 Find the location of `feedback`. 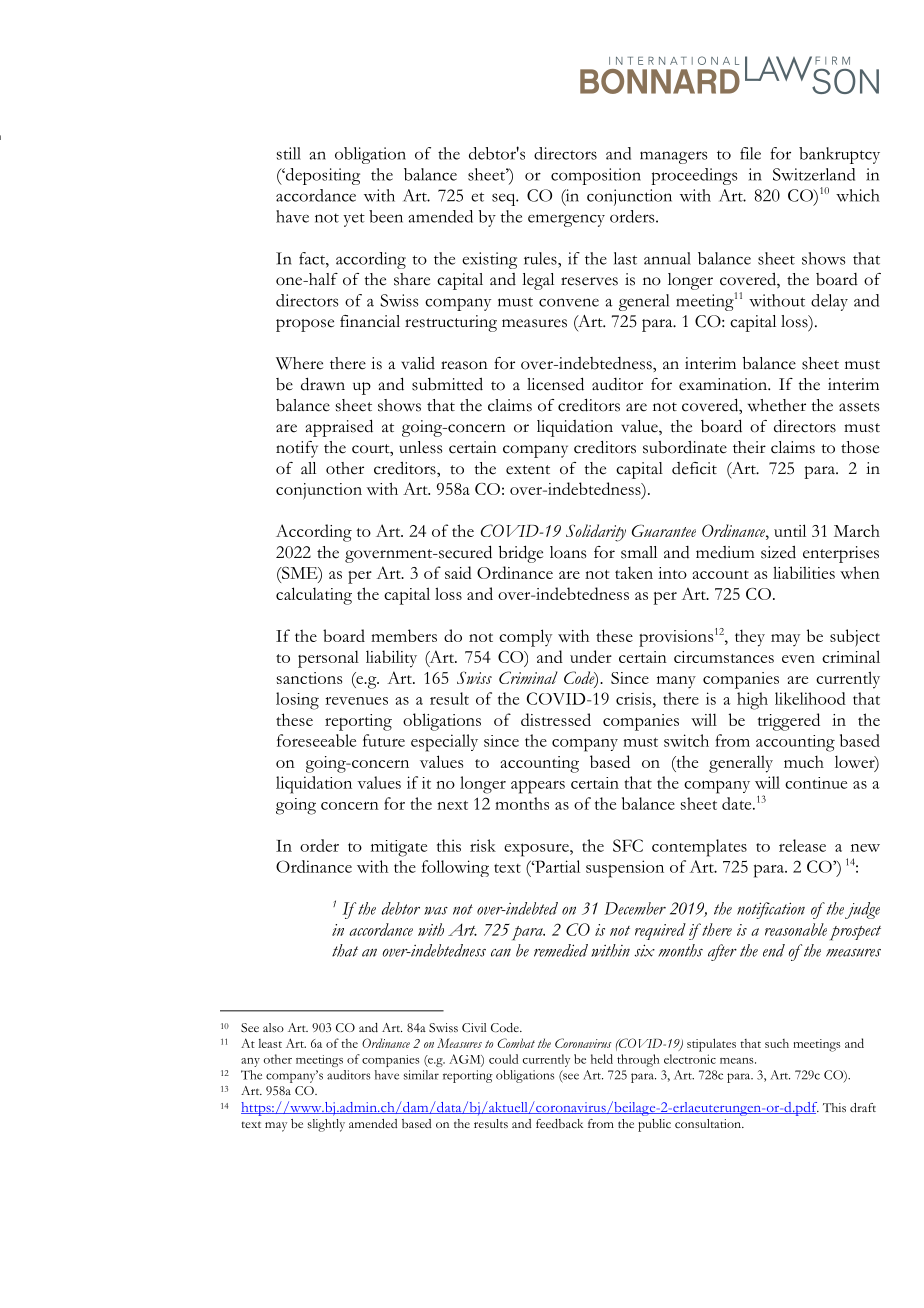

feedback is located at coordinates (559, 1123).
